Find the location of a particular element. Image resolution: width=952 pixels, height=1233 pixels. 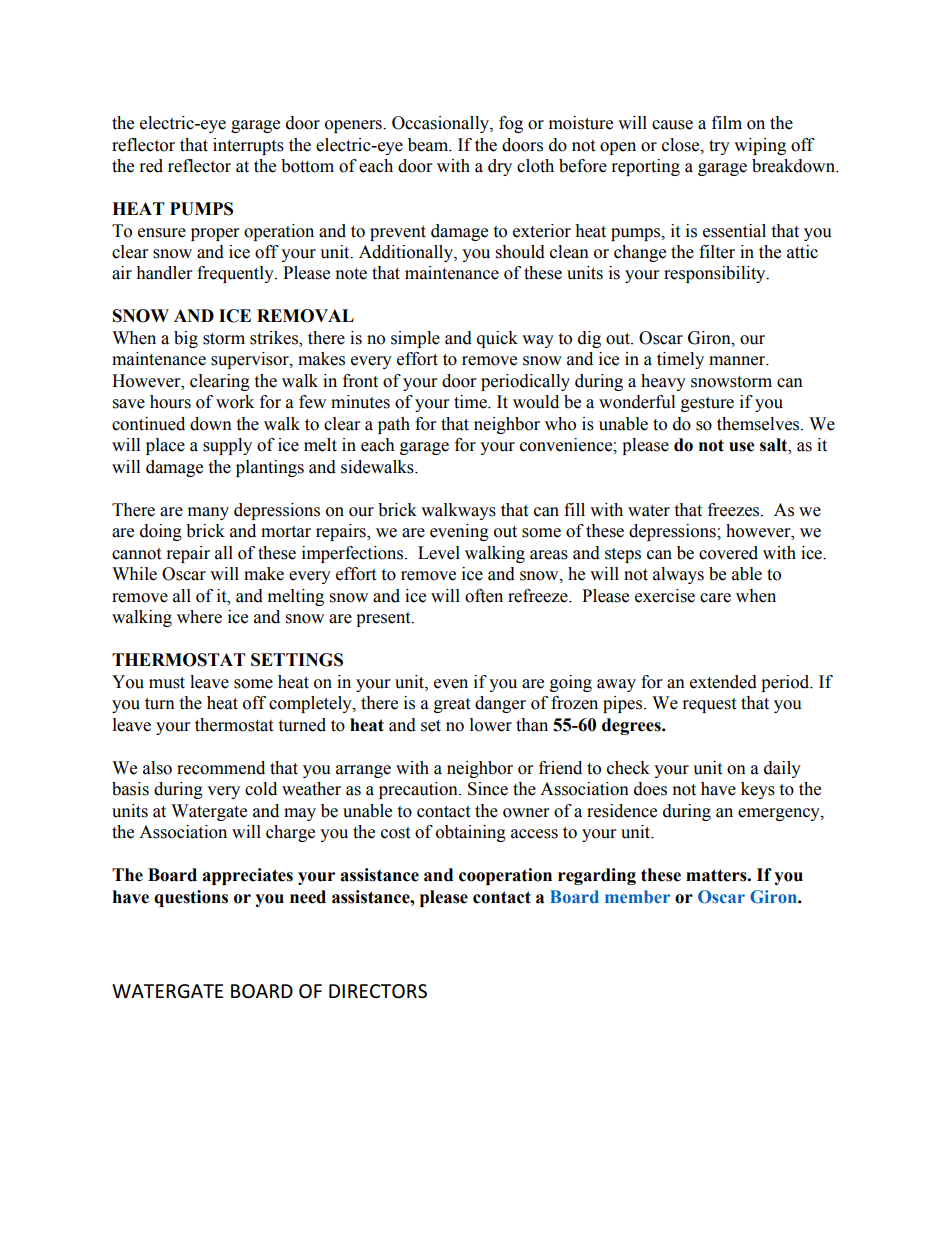

doing is located at coordinates (161, 532).
